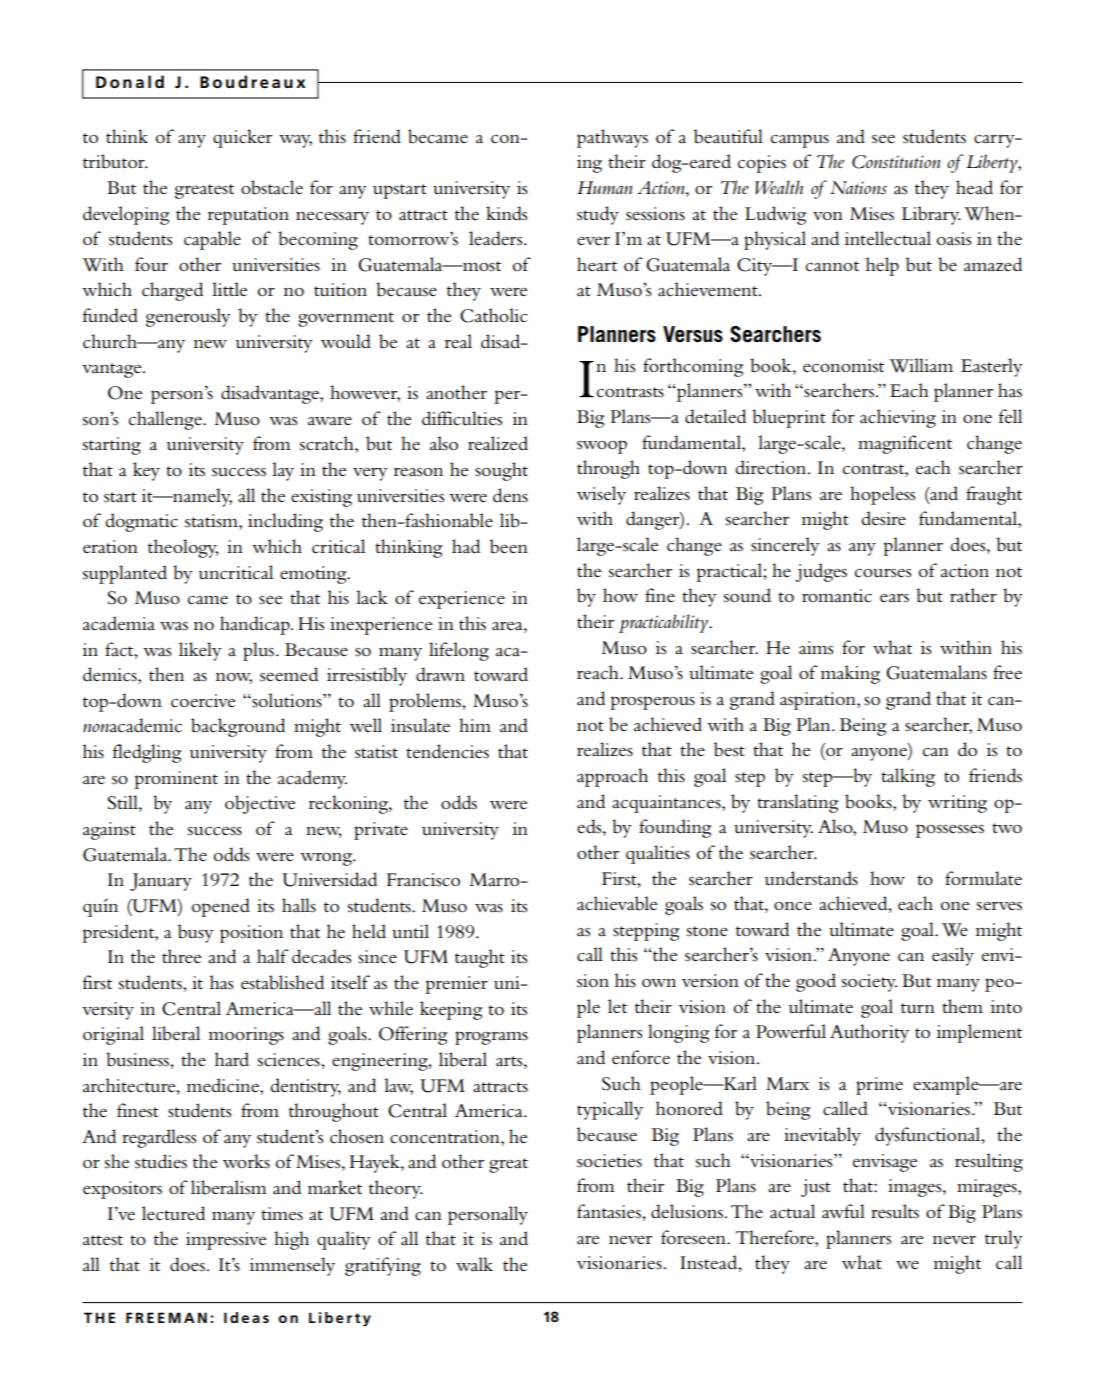 The height and width of the screenshot is (1385, 1105). What do you see at coordinates (474, 1264) in the screenshot?
I see `walk` at bounding box center [474, 1264].
